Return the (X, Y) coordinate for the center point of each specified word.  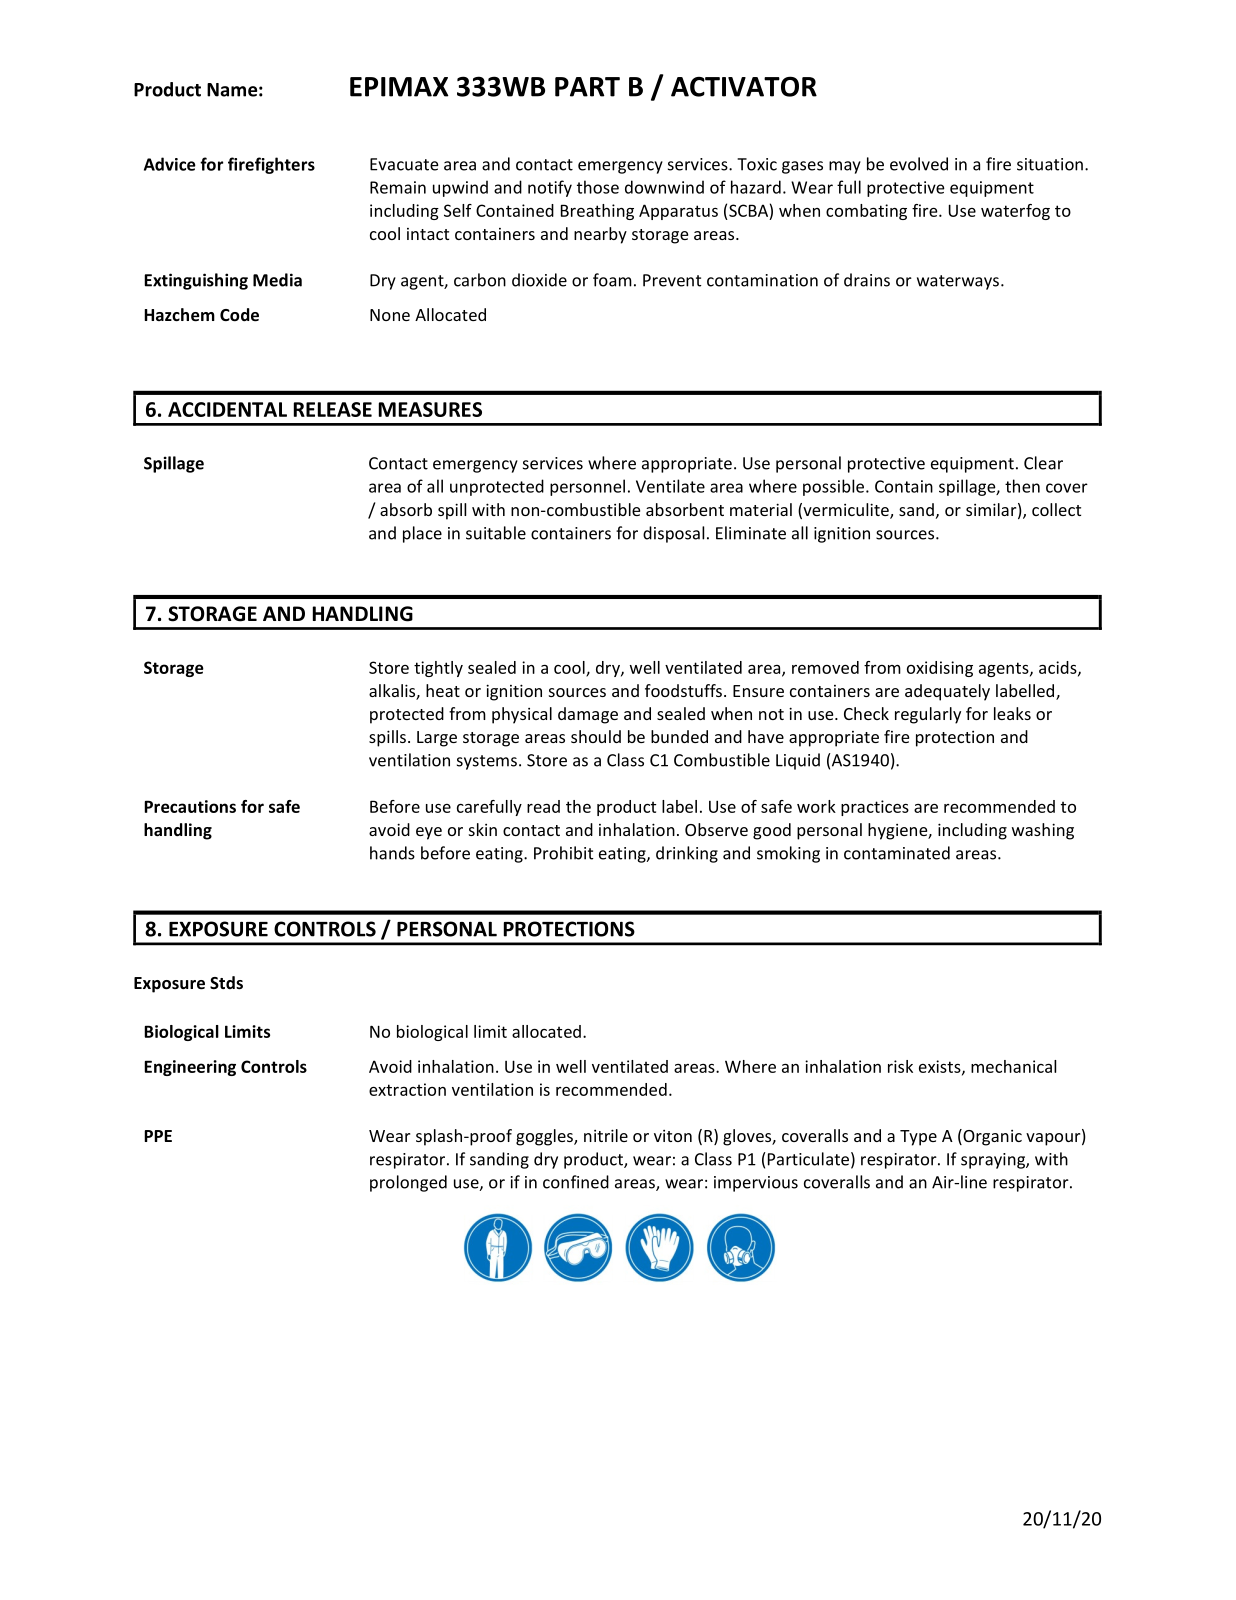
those (598, 187)
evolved (919, 164)
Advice (170, 164)
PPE (158, 1136)
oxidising (940, 669)
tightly (438, 669)
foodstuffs (683, 690)
